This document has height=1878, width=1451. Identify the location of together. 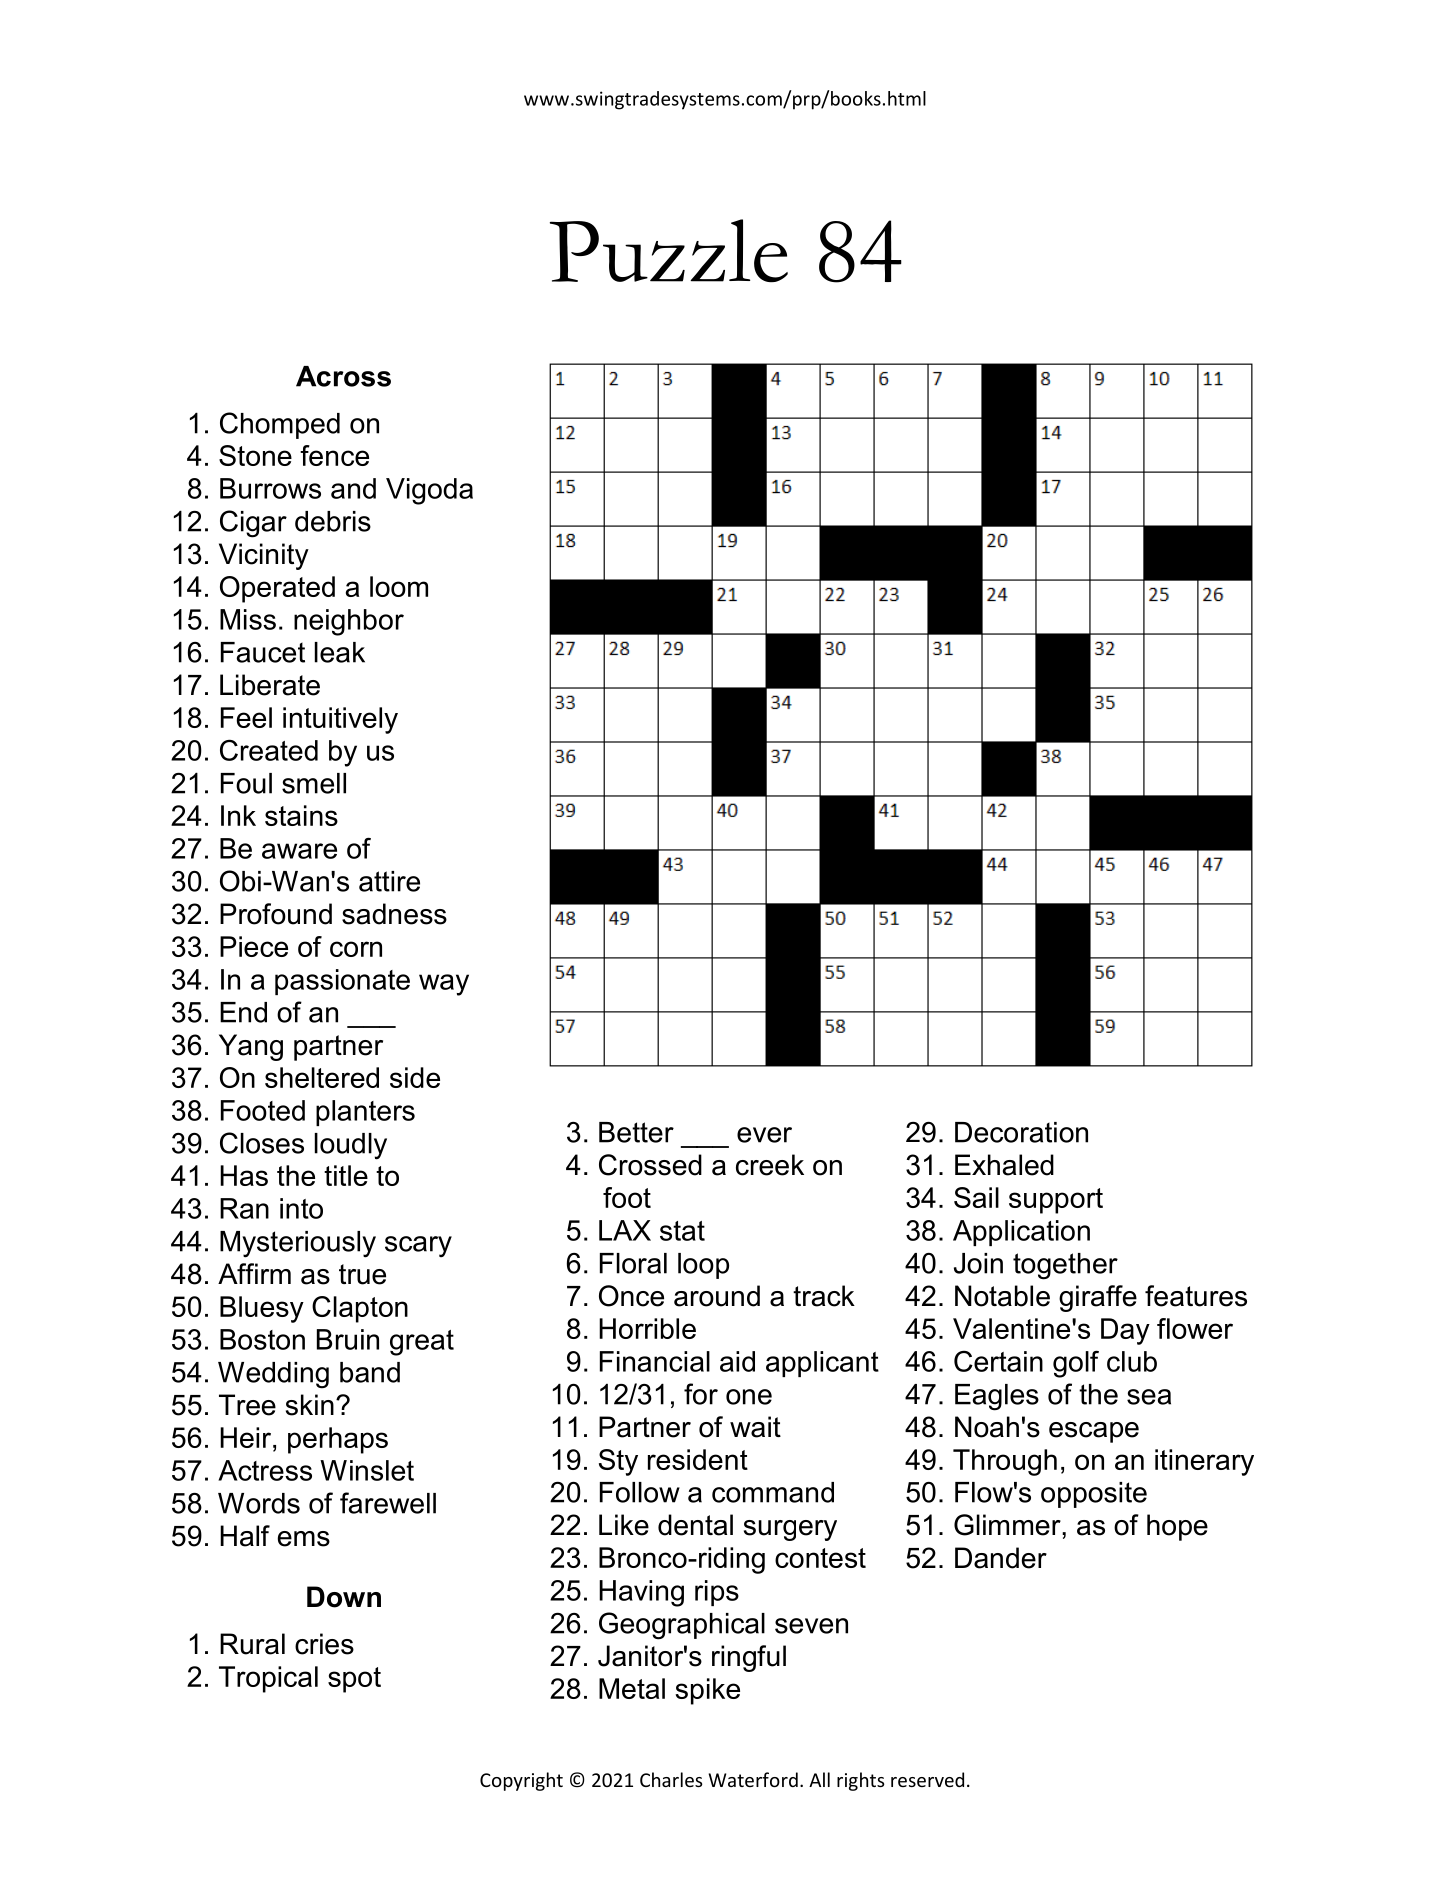
(1065, 1266).
